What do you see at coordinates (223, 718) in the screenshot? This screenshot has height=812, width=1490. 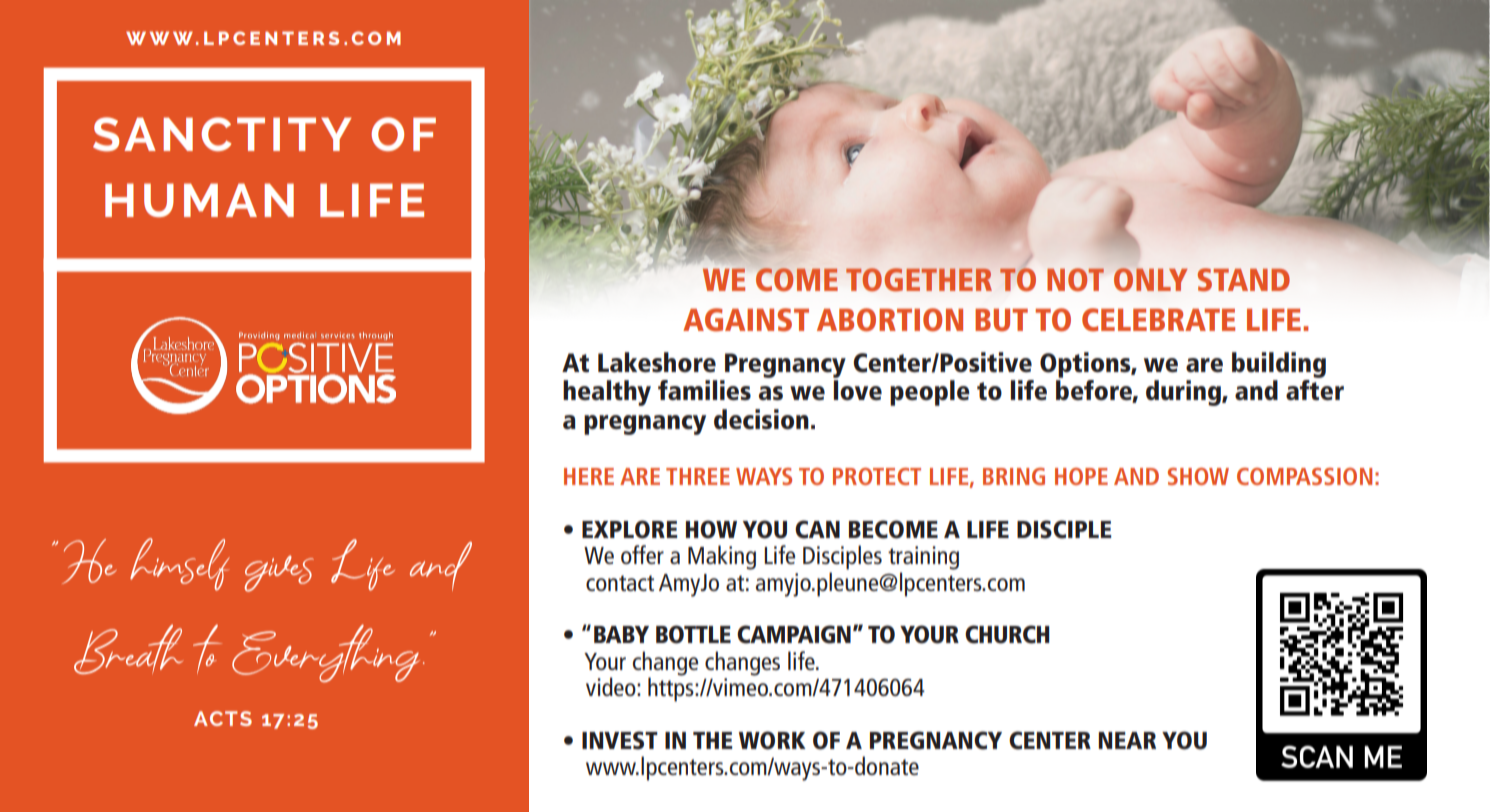 I see `ACTS` at bounding box center [223, 718].
